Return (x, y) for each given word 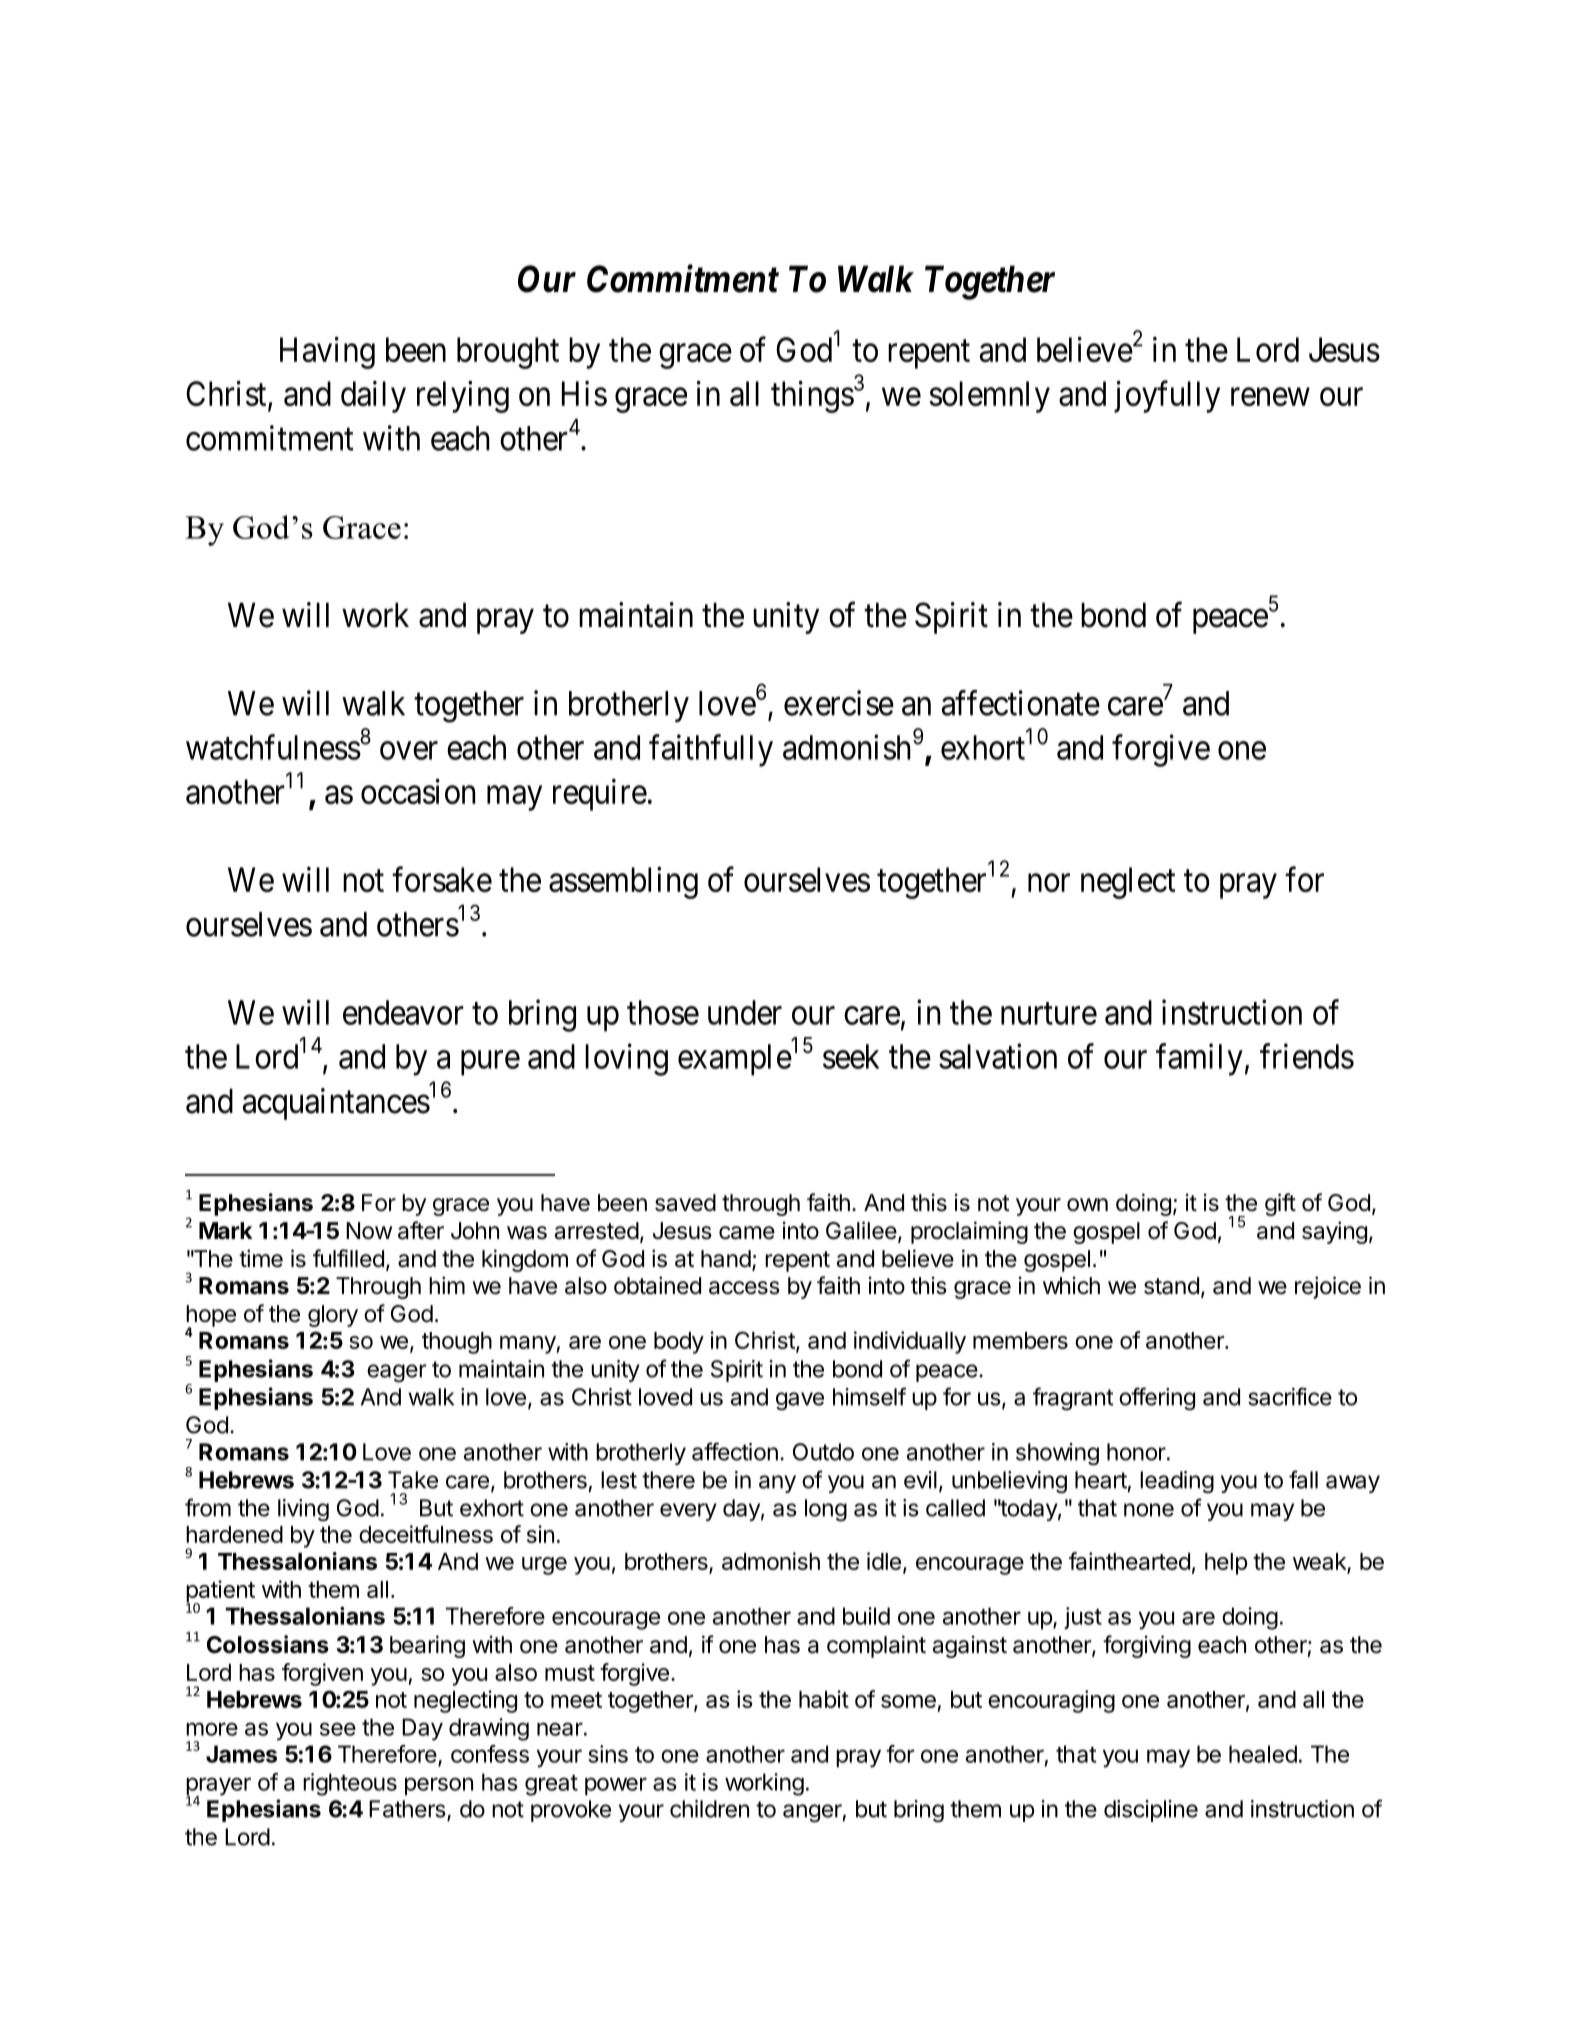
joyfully (1167, 397)
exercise (839, 703)
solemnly (989, 397)
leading (1177, 1482)
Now (369, 1231)
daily (373, 397)
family (1199, 1059)
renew (1270, 397)
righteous (350, 1784)
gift (1280, 1204)
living (303, 1510)
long (826, 1510)
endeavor (403, 1012)
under (745, 1012)
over (409, 751)
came (747, 1233)
